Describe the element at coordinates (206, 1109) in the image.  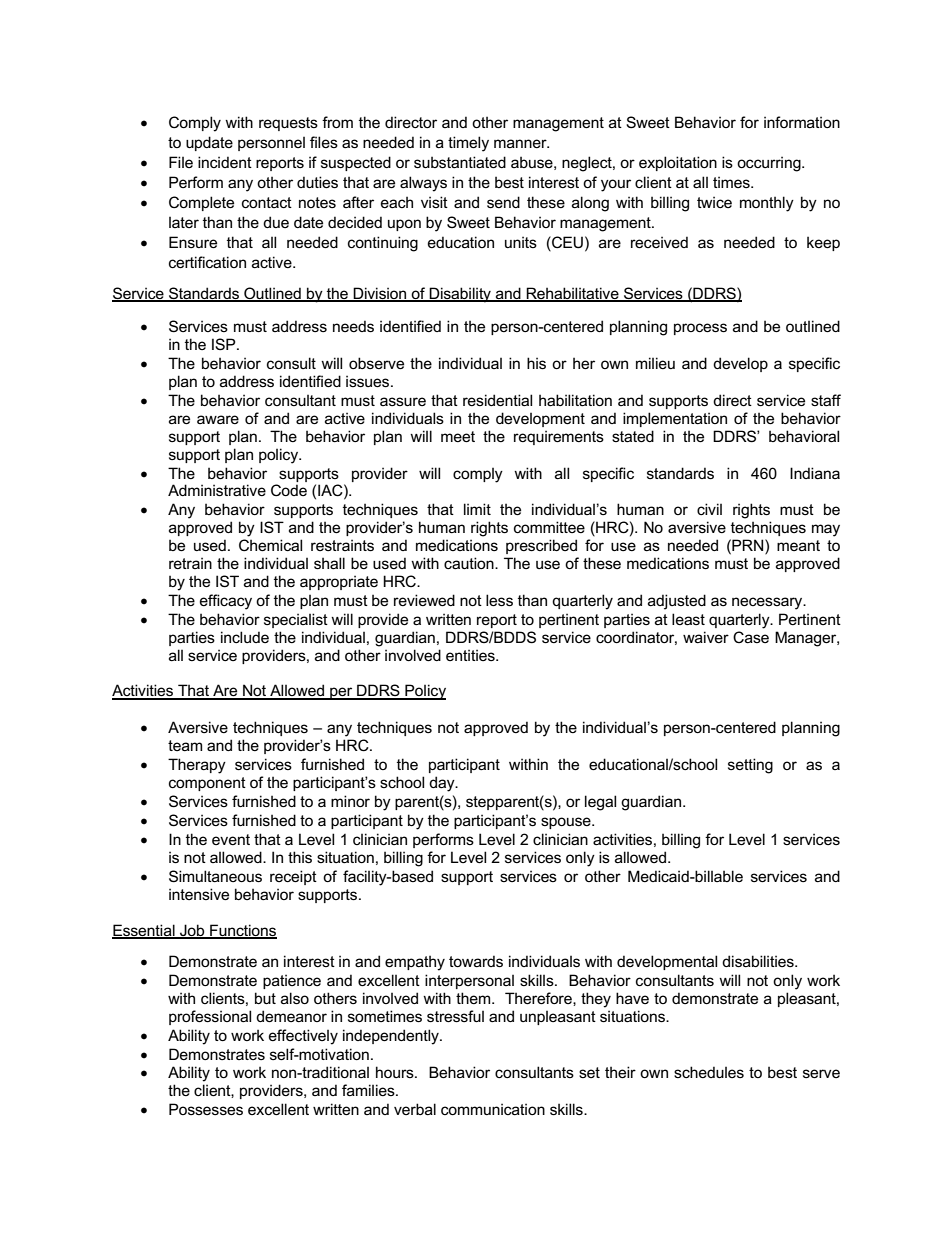
I see `Possesses` at that location.
